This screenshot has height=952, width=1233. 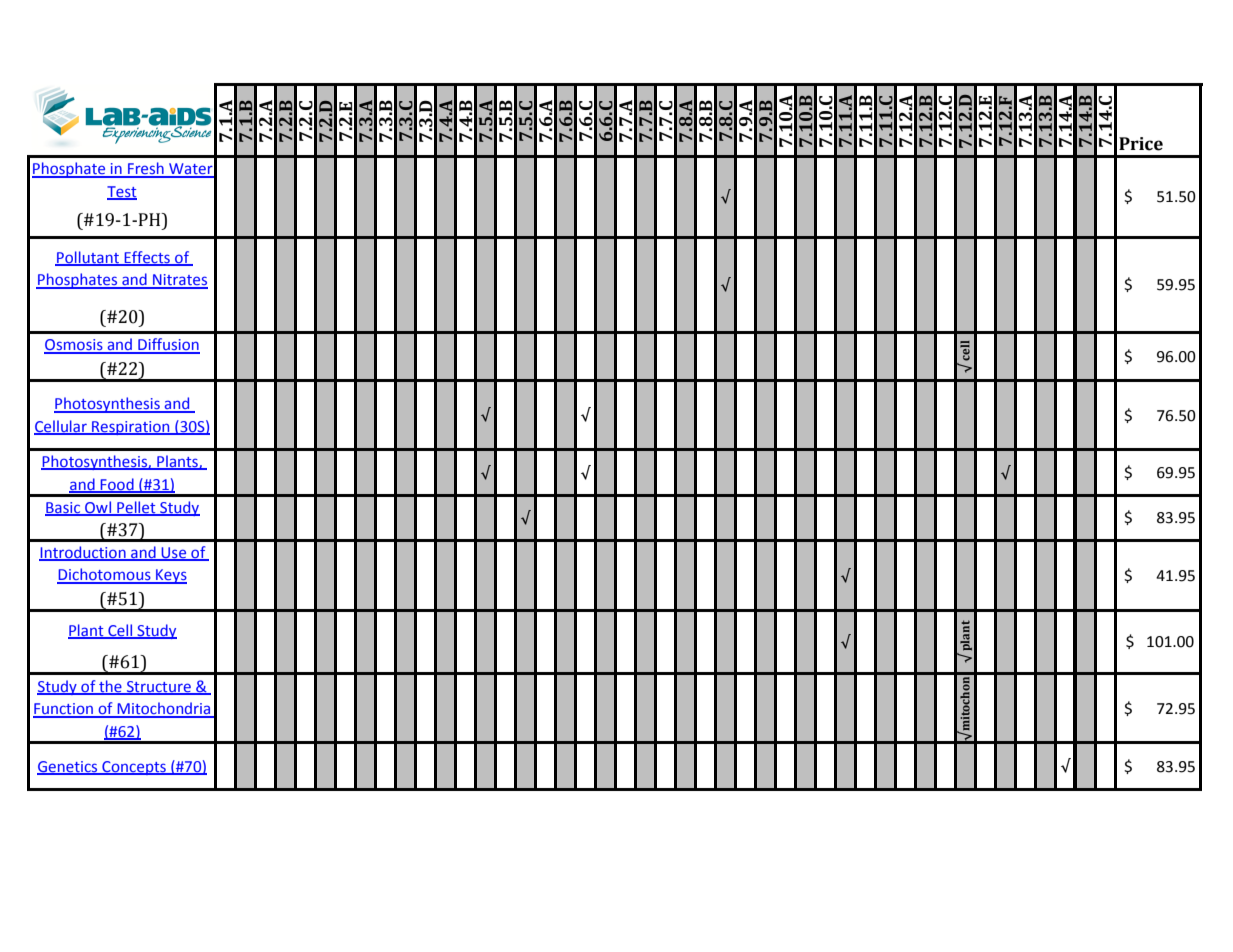 What do you see at coordinates (68, 767) in the screenshot?
I see `Genetics` at bounding box center [68, 767].
